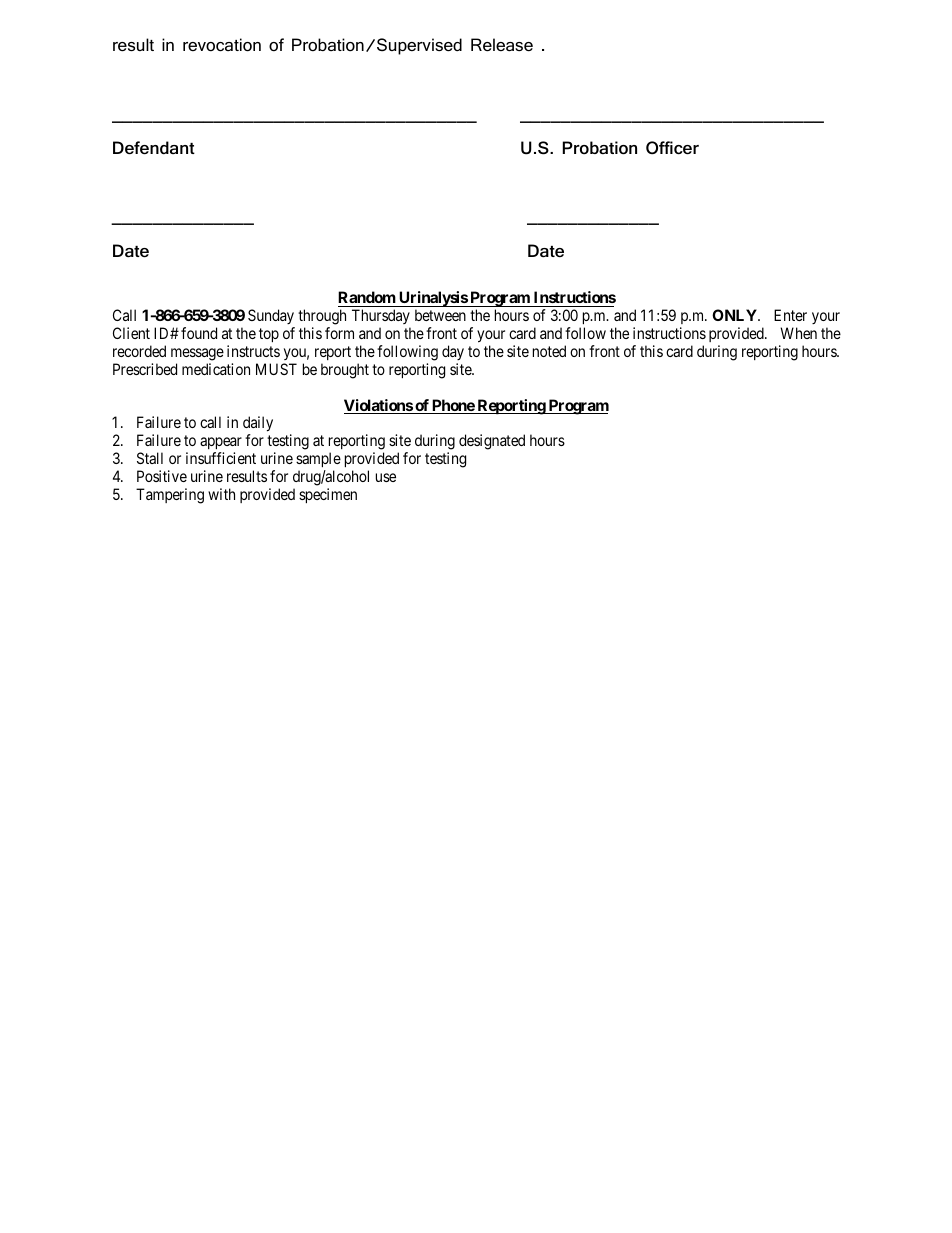 The image size is (952, 1233). I want to click on specimen, so click(328, 495).
